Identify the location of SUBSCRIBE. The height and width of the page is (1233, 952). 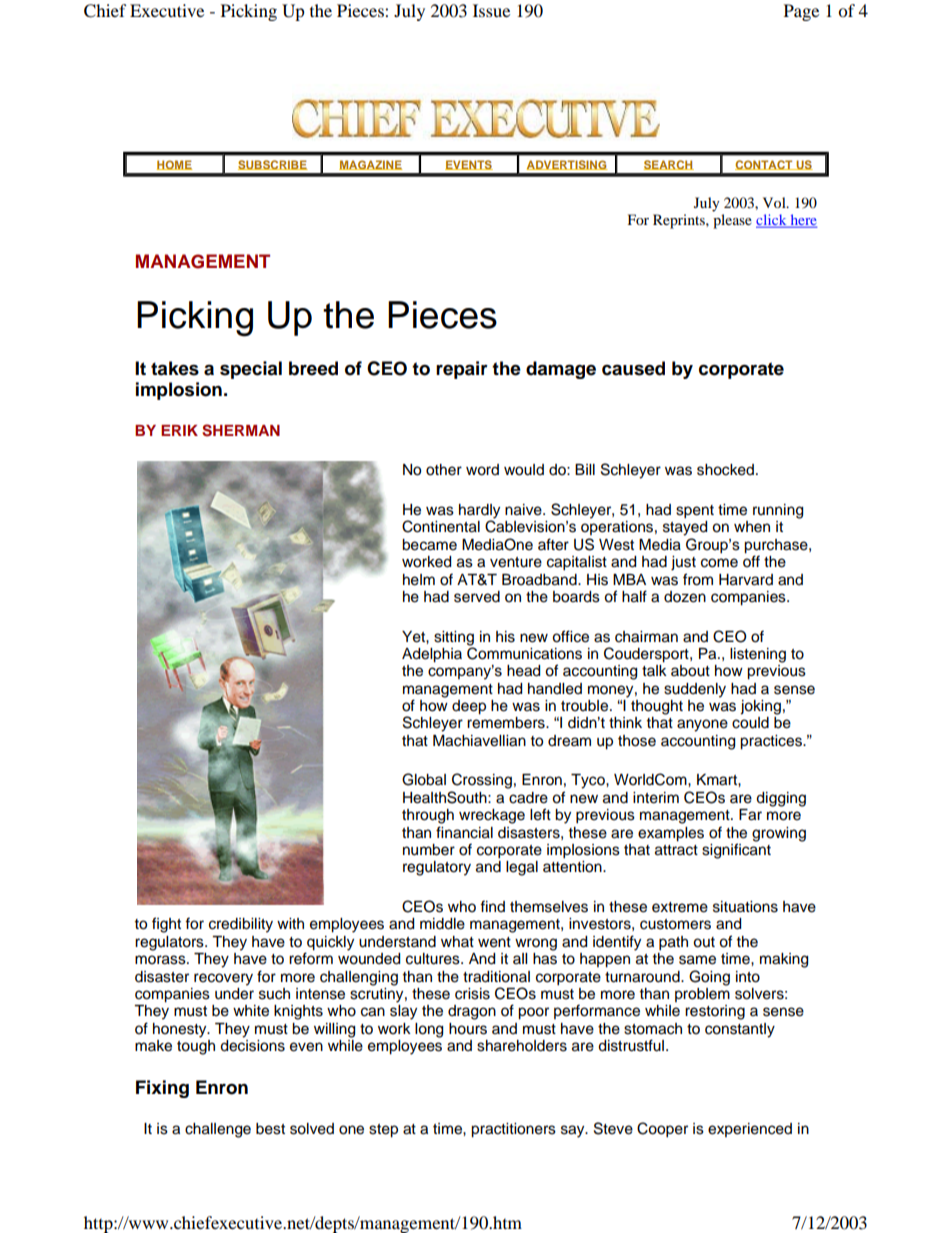
(273, 165).
